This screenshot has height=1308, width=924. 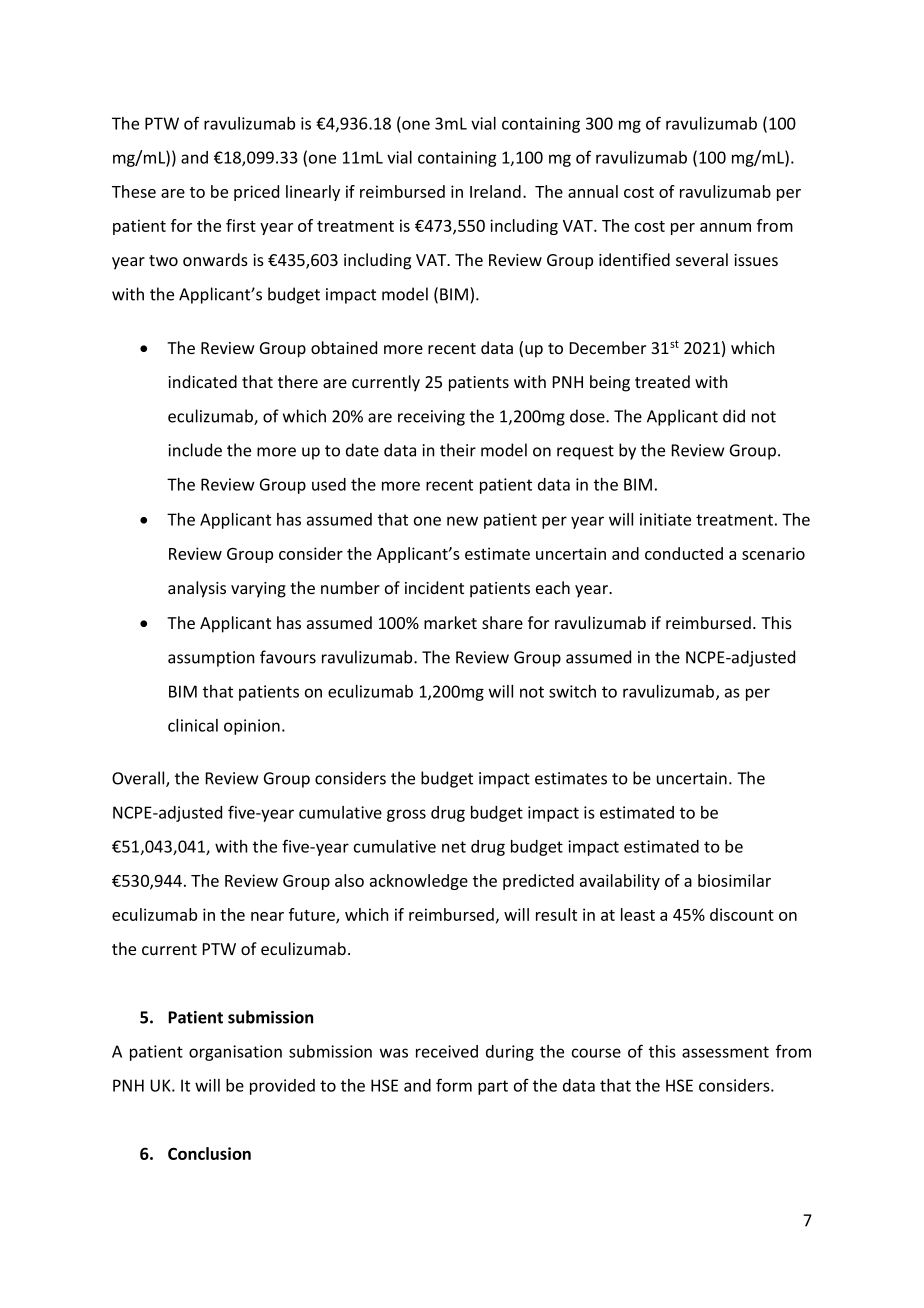 What do you see at coordinates (197, 589) in the screenshot?
I see `analysis` at bounding box center [197, 589].
